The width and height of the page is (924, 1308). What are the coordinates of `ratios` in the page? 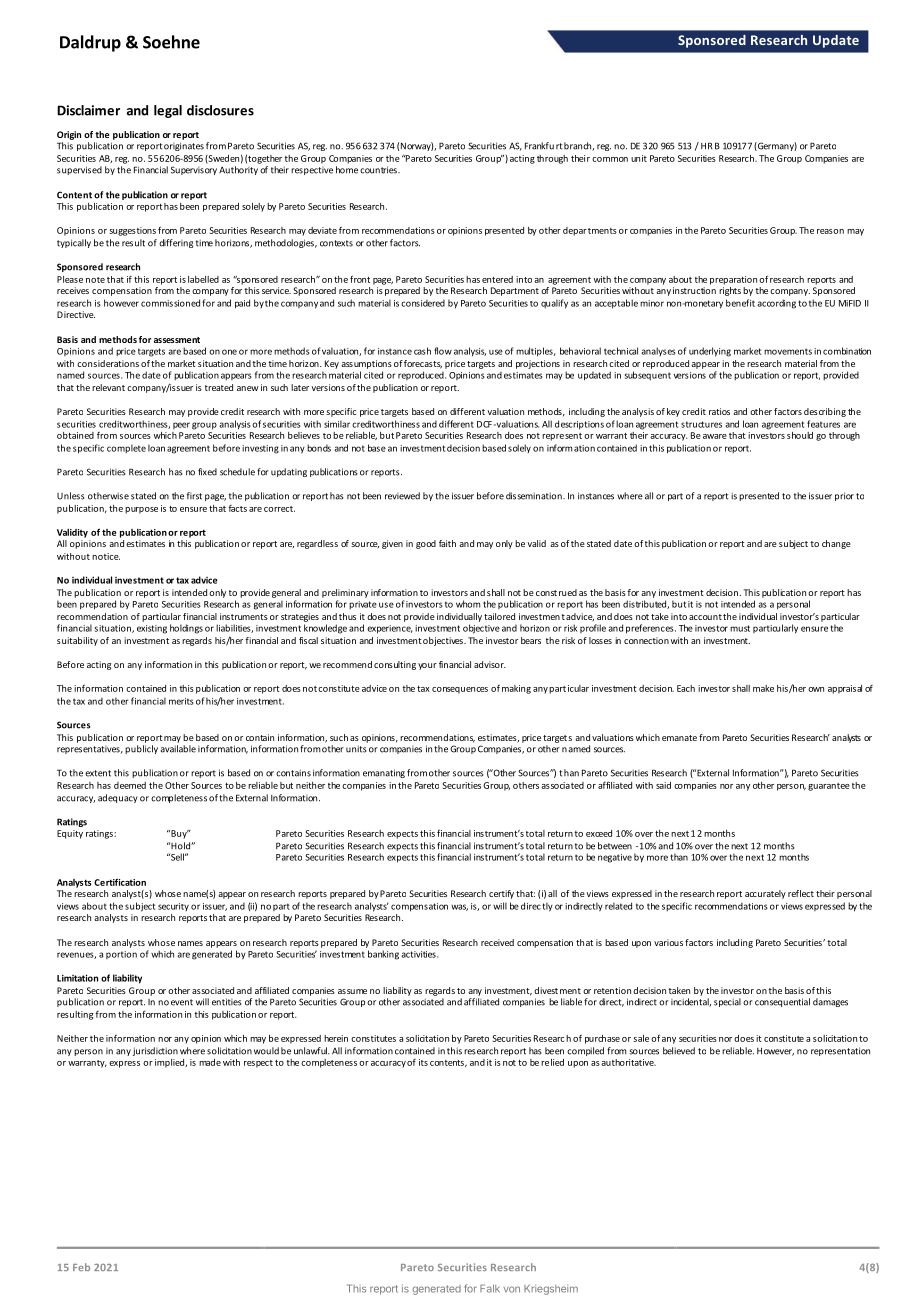 It's located at (719, 411).
